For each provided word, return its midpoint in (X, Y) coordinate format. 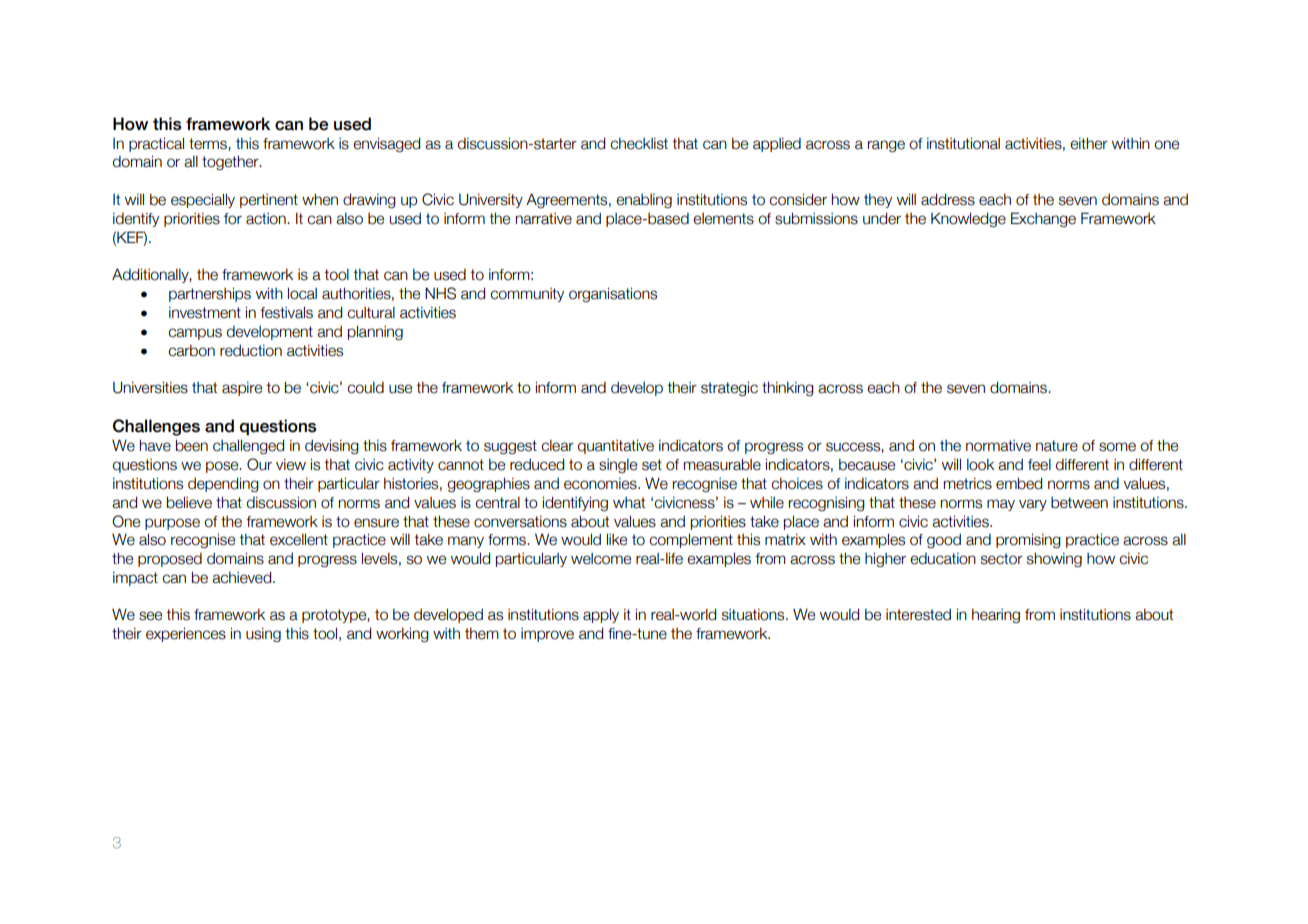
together (231, 162)
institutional (963, 143)
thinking (788, 388)
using (263, 635)
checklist (639, 143)
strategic (729, 388)
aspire (242, 389)
